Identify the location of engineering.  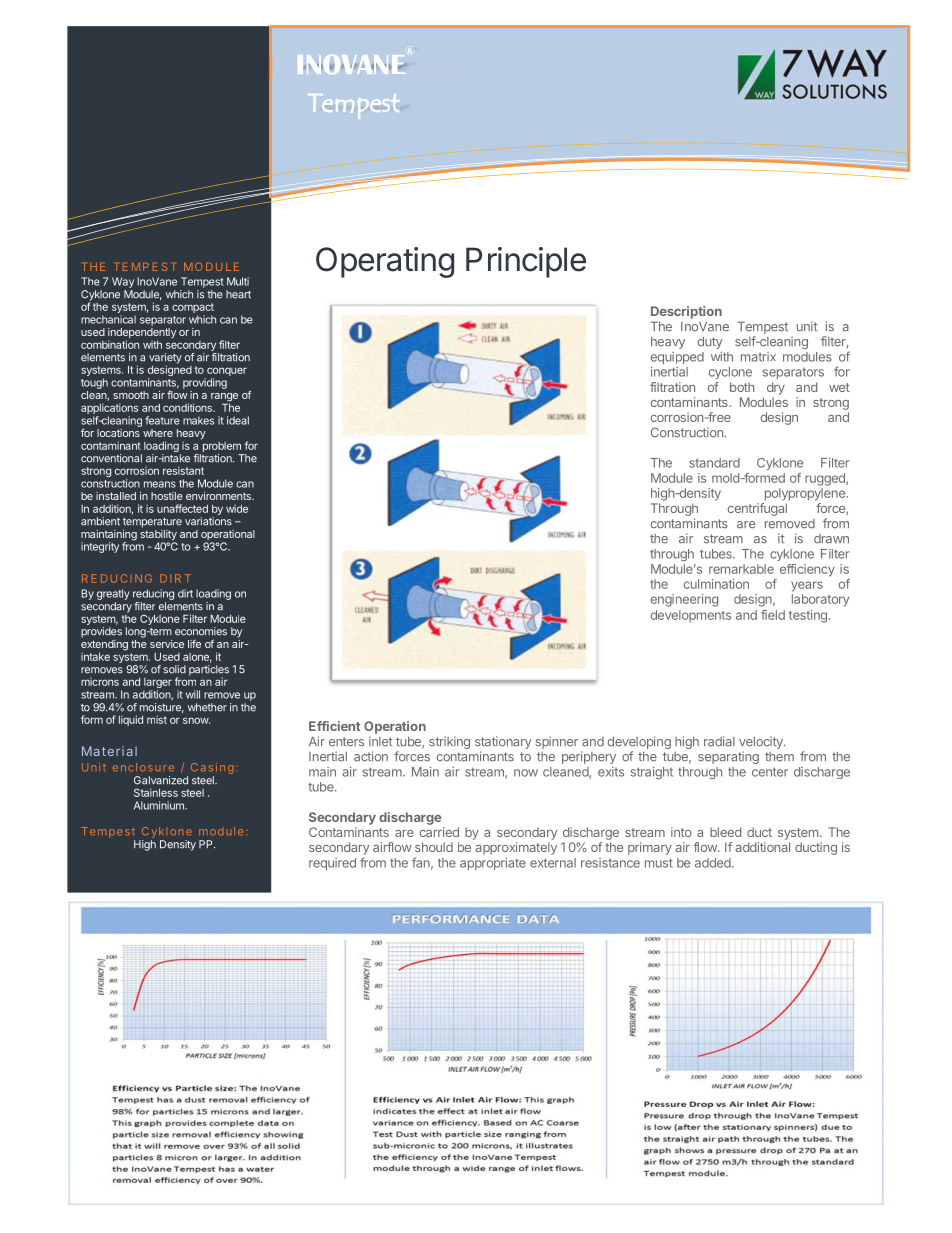
(684, 600).
